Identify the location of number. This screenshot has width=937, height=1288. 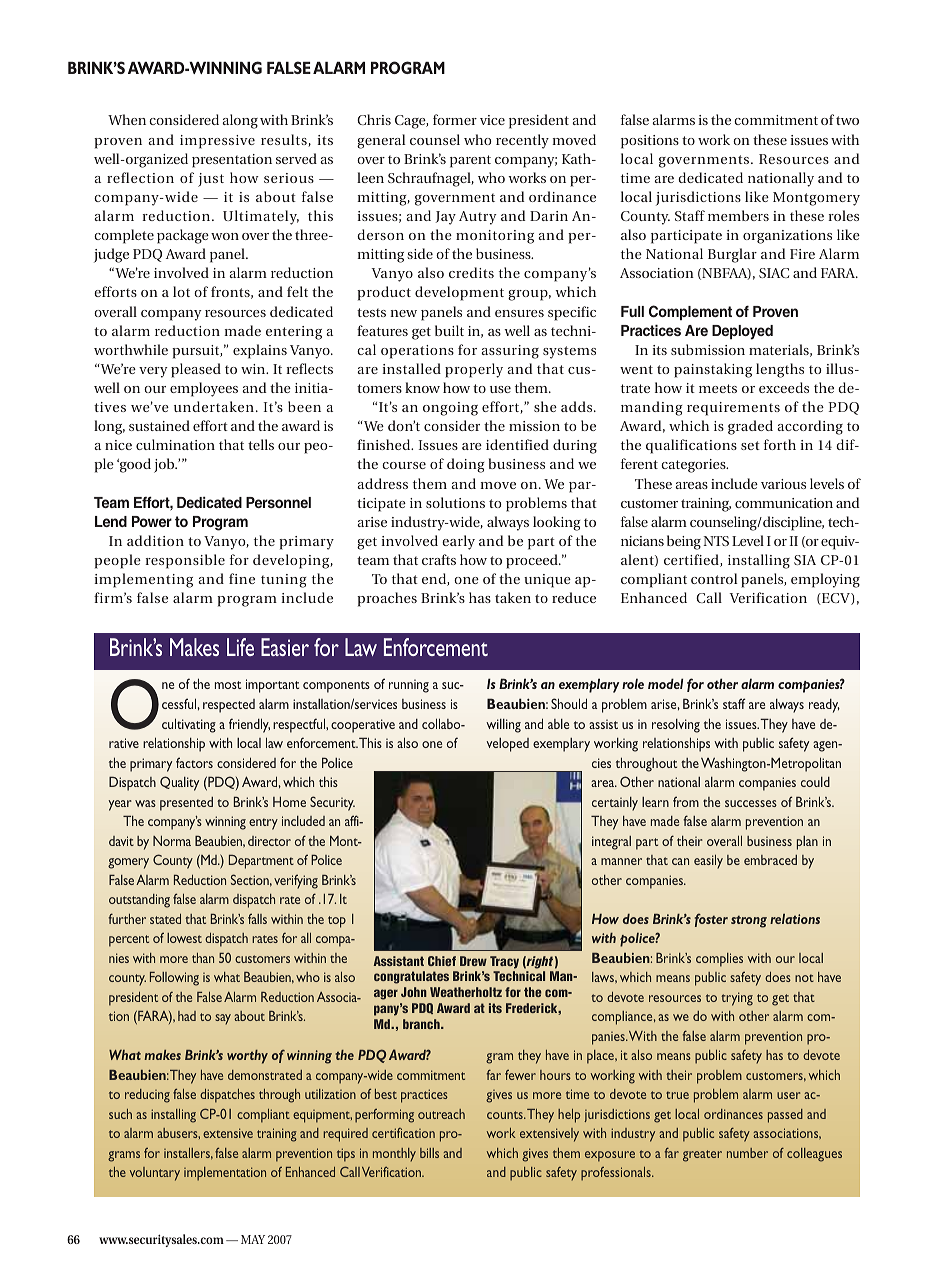
(747, 1153).
